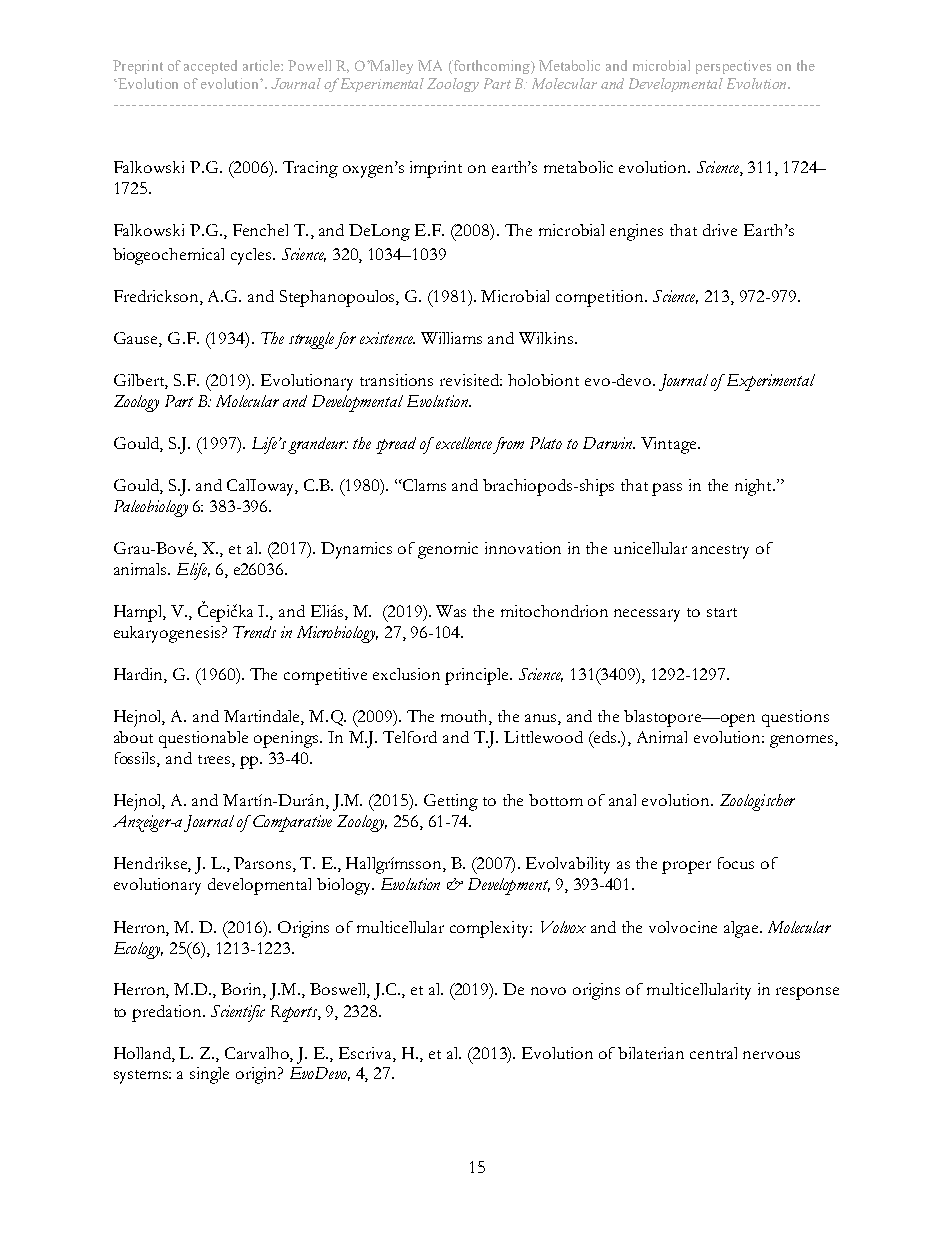 This page has width=952, height=1233. I want to click on Vintage, so click(670, 445).
